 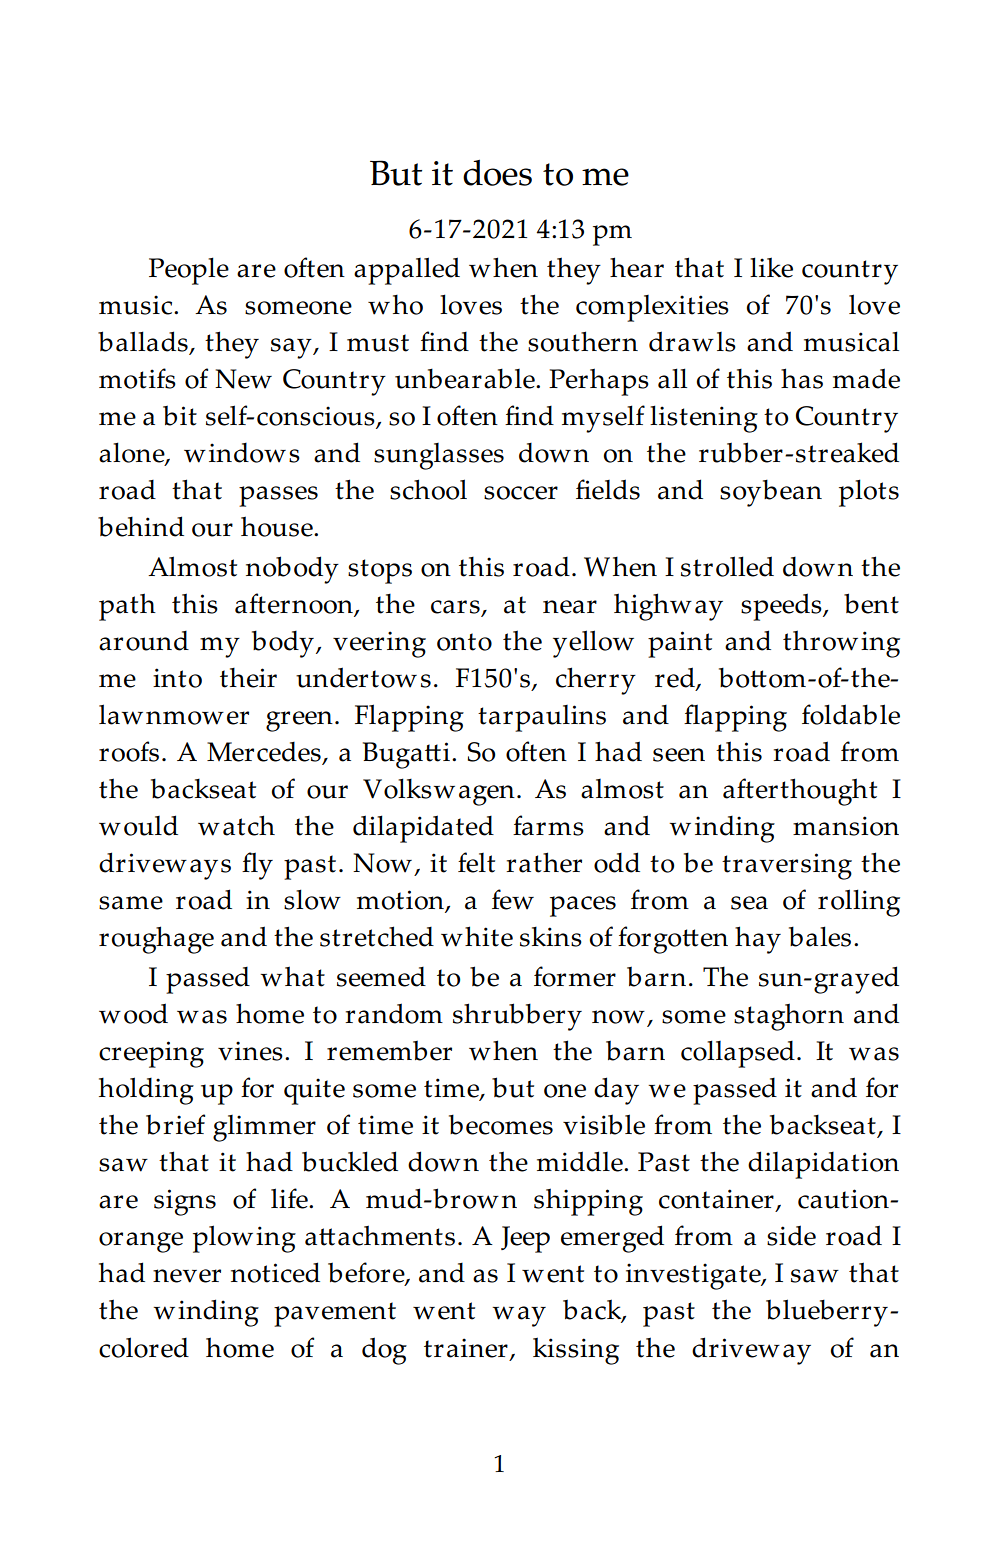 What do you see at coordinates (800, 792) in the screenshot?
I see `afterthought` at bounding box center [800, 792].
